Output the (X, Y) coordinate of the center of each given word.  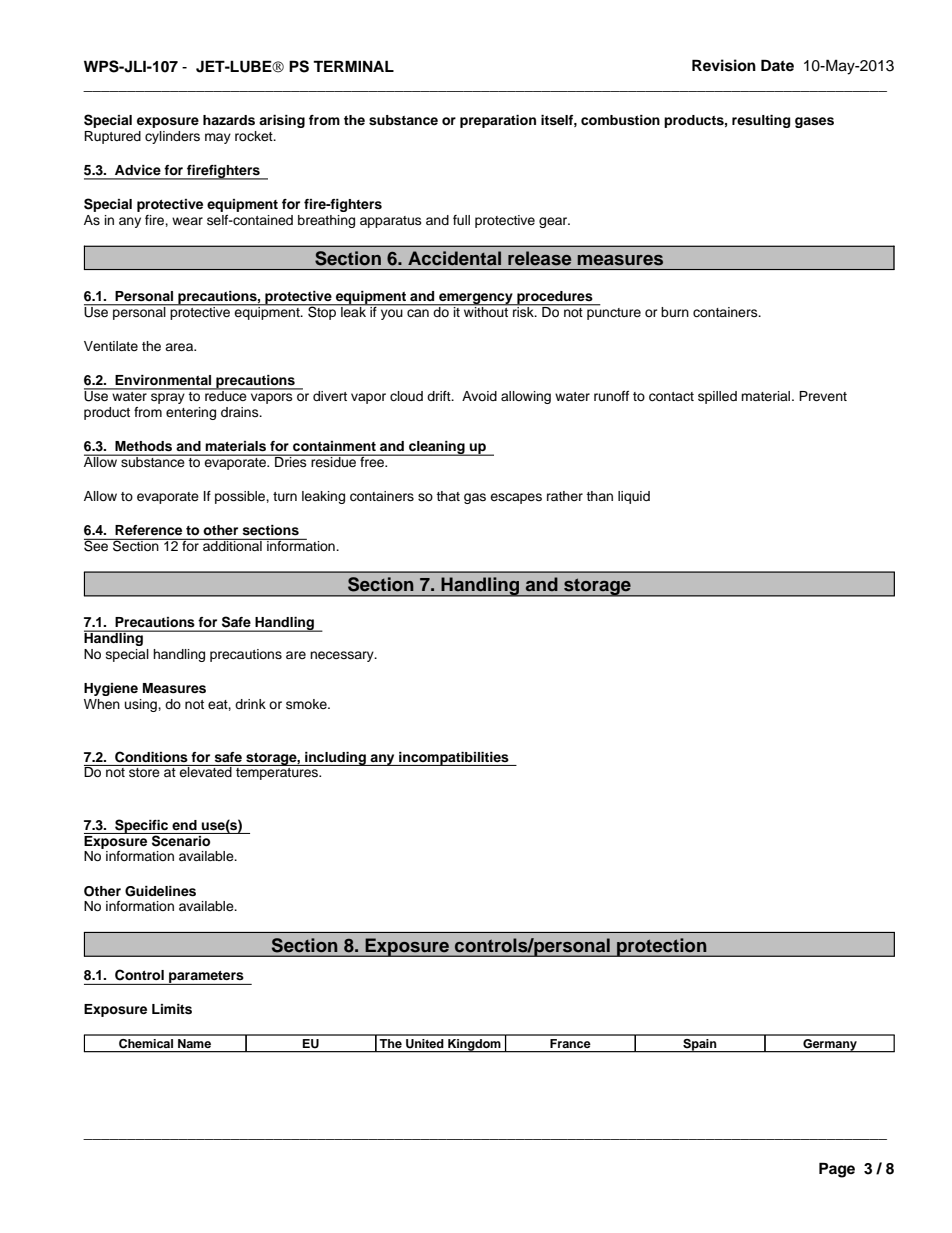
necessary (343, 656)
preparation (498, 121)
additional (232, 545)
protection (662, 947)
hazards (229, 120)
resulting (761, 121)
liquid (634, 497)
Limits (172, 1009)
